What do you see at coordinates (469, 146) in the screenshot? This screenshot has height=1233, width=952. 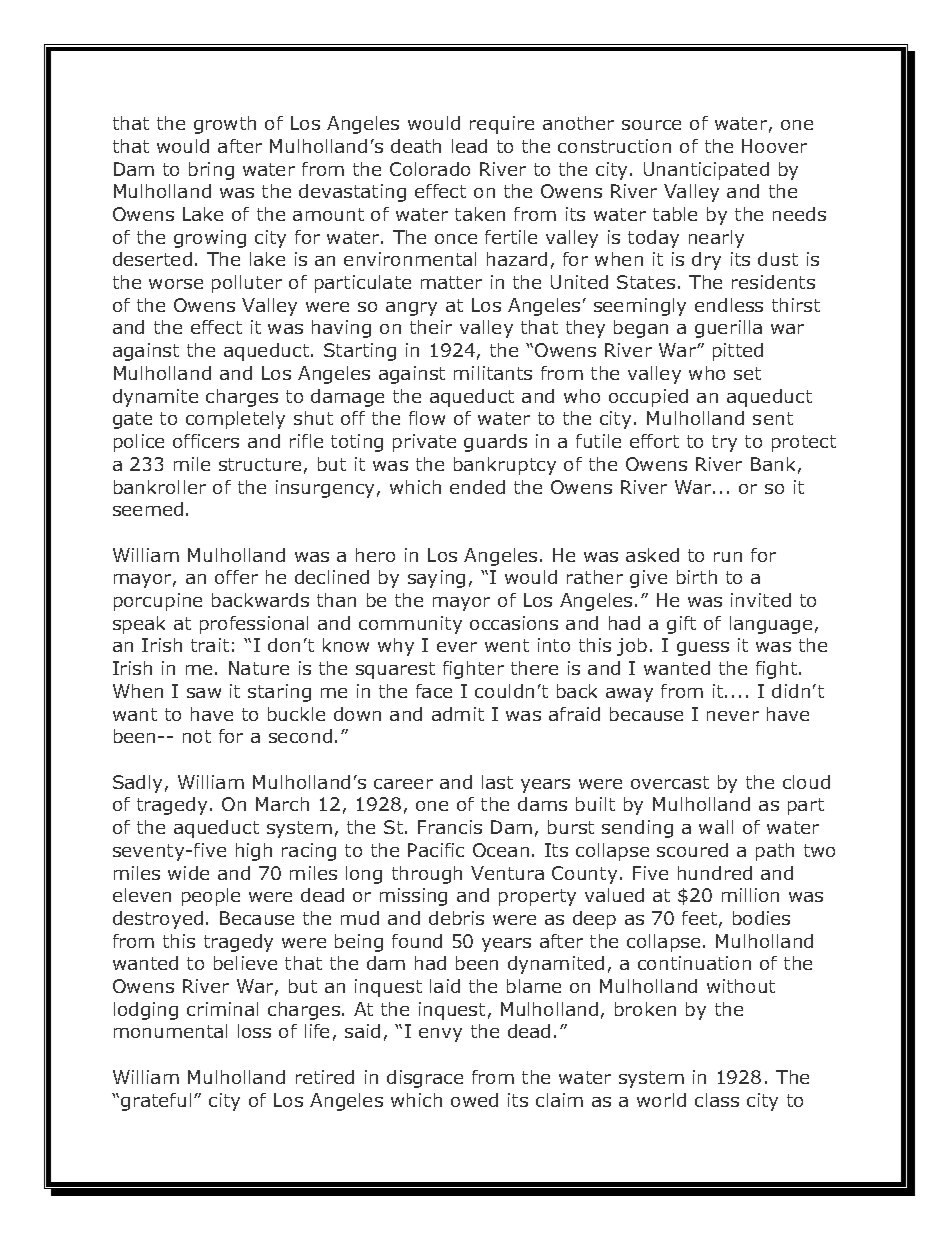 I see `lead` at bounding box center [469, 146].
